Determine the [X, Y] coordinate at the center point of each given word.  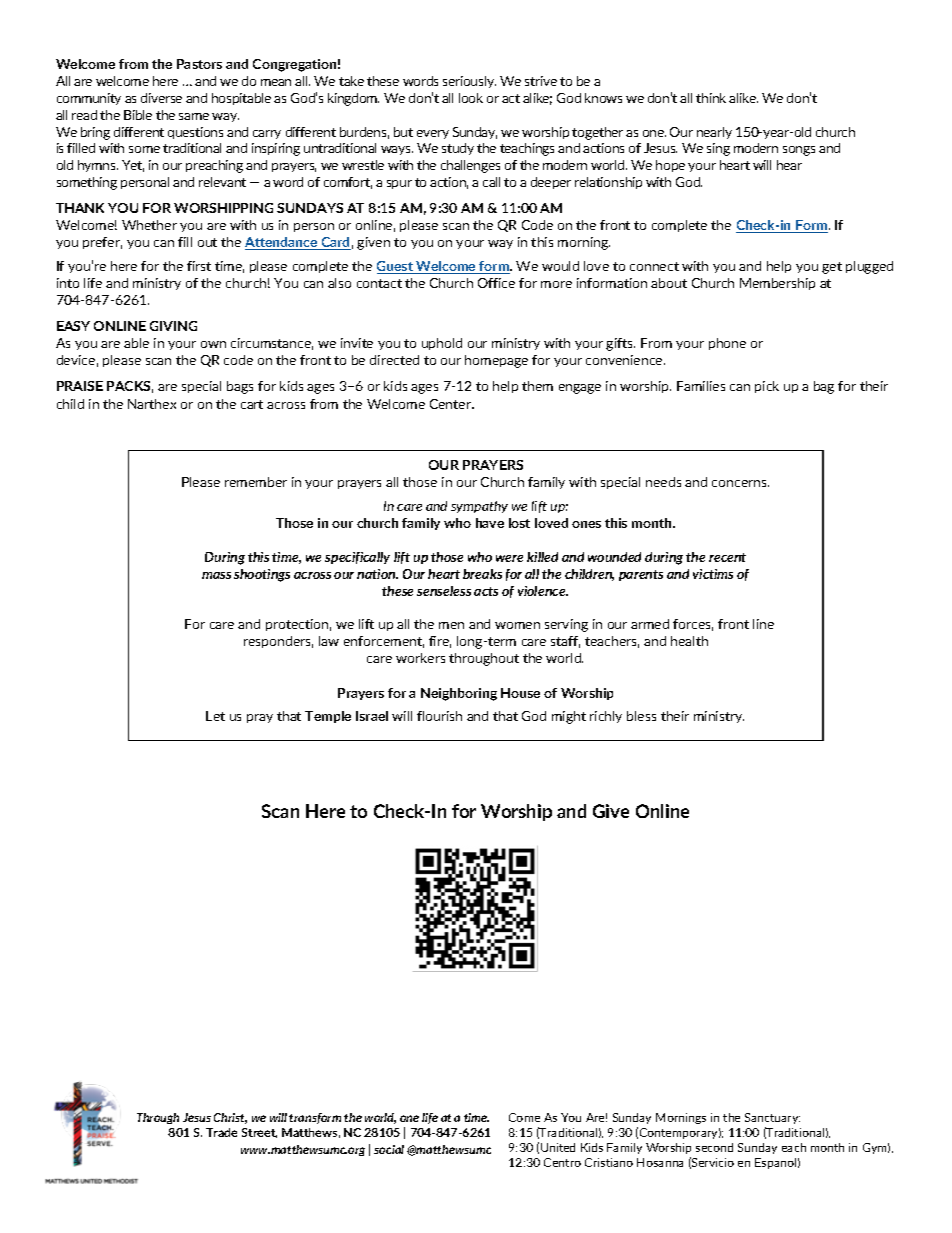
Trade [221, 1132]
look [471, 98]
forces [693, 625]
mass [216, 575]
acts [486, 591]
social [389, 1149]
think [711, 98]
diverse [161, 98]
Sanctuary [772, 1118]
